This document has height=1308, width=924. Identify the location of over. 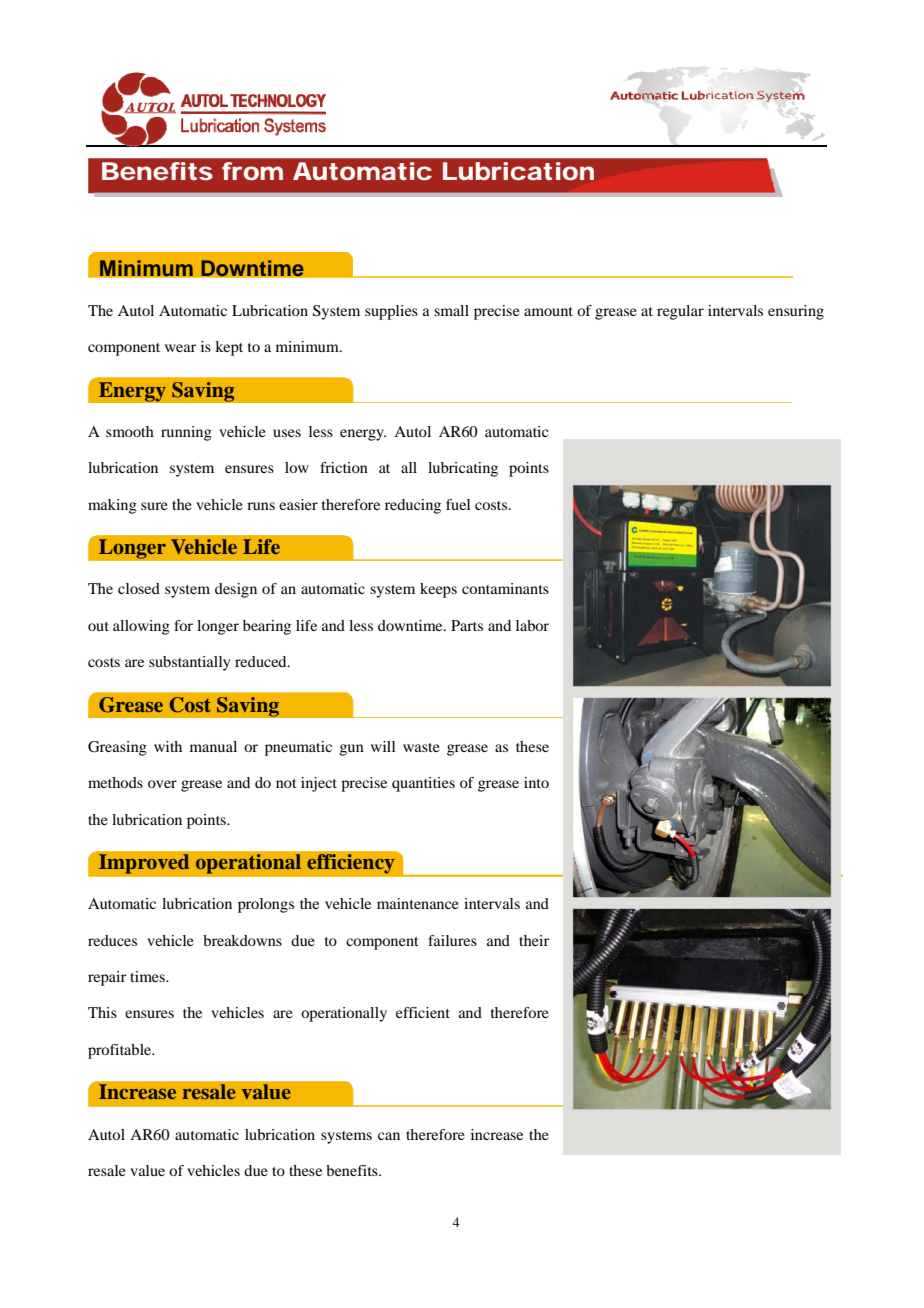
(162, 784).
